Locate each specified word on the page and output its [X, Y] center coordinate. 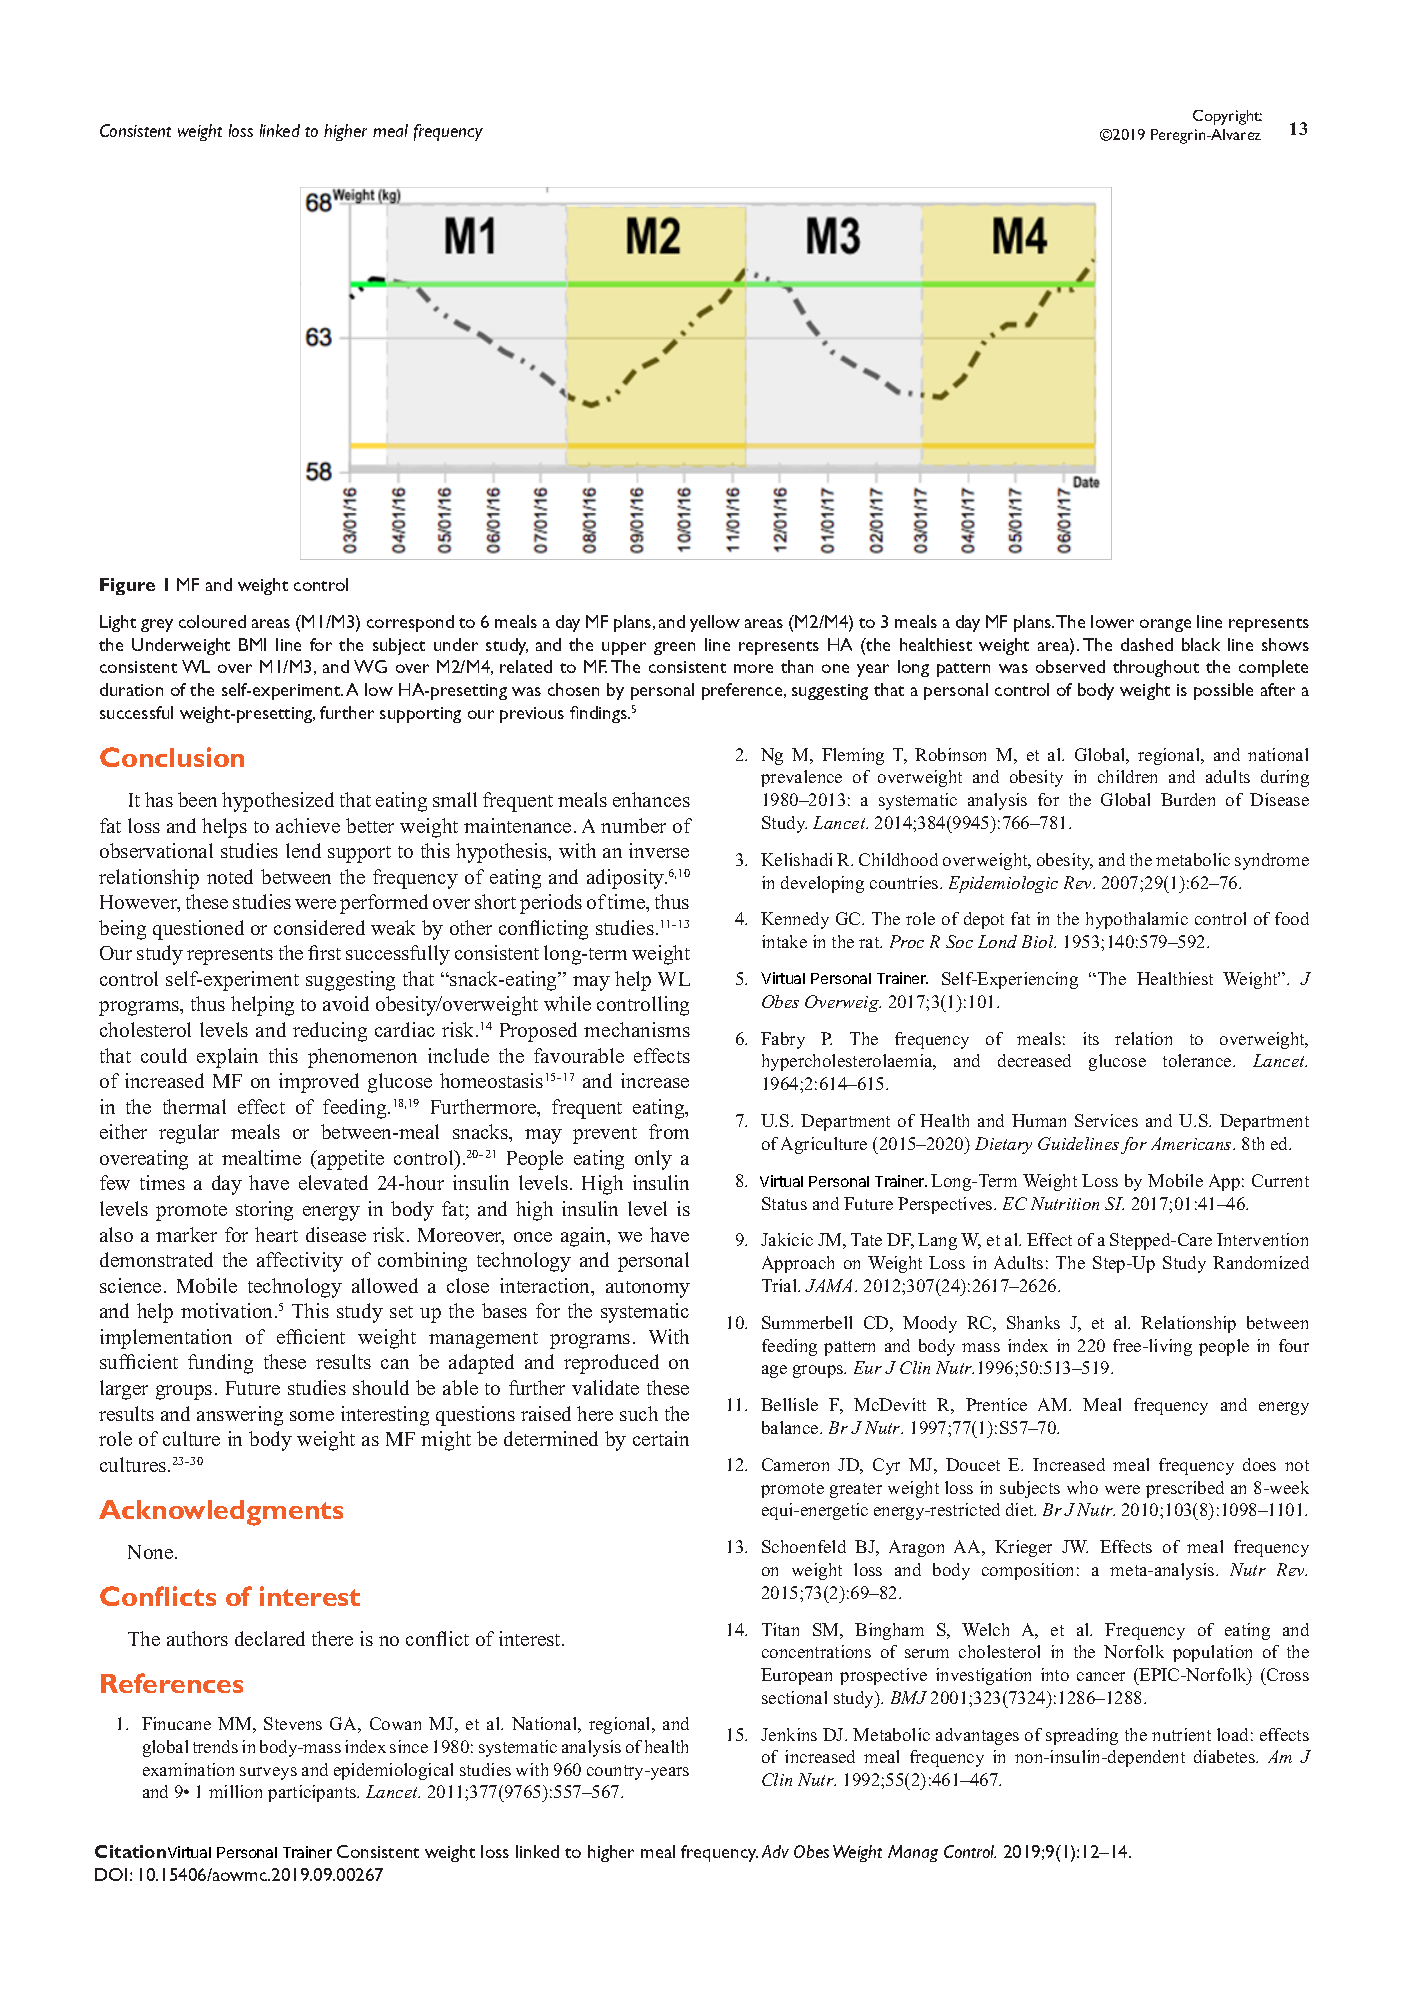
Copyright [1227, 117]
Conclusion [172, 757]
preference [743, 691]
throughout [1156, 668]
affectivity [300, 1262]
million [235, 1791]
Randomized [1261, 1262]
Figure [127, 586]
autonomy [648, 1289]
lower [1112, 621]
